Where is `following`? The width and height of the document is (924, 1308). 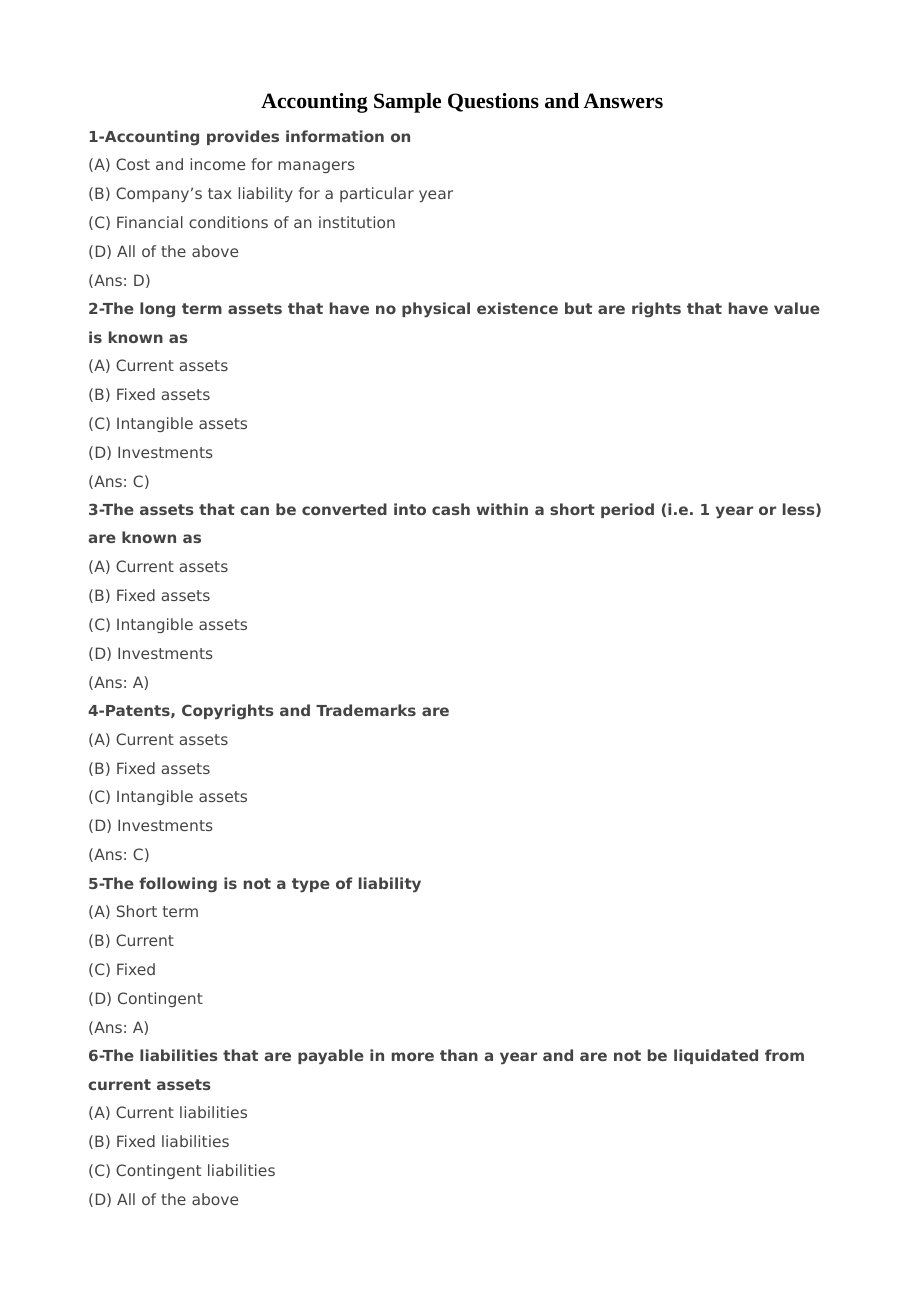
following is located at coordinates (178, 885).
